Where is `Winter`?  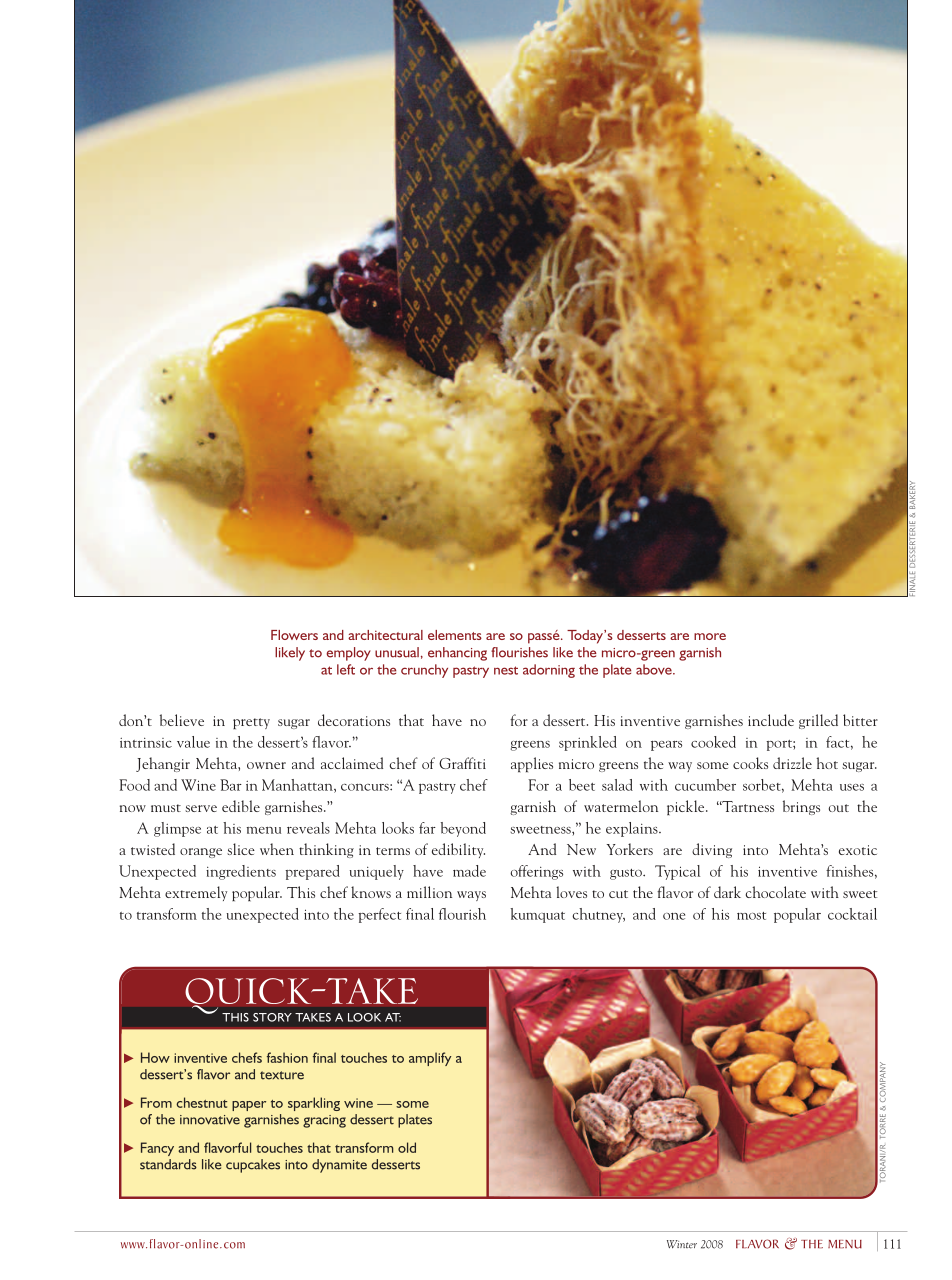 Winter is located at coordinates (682, 1244).
